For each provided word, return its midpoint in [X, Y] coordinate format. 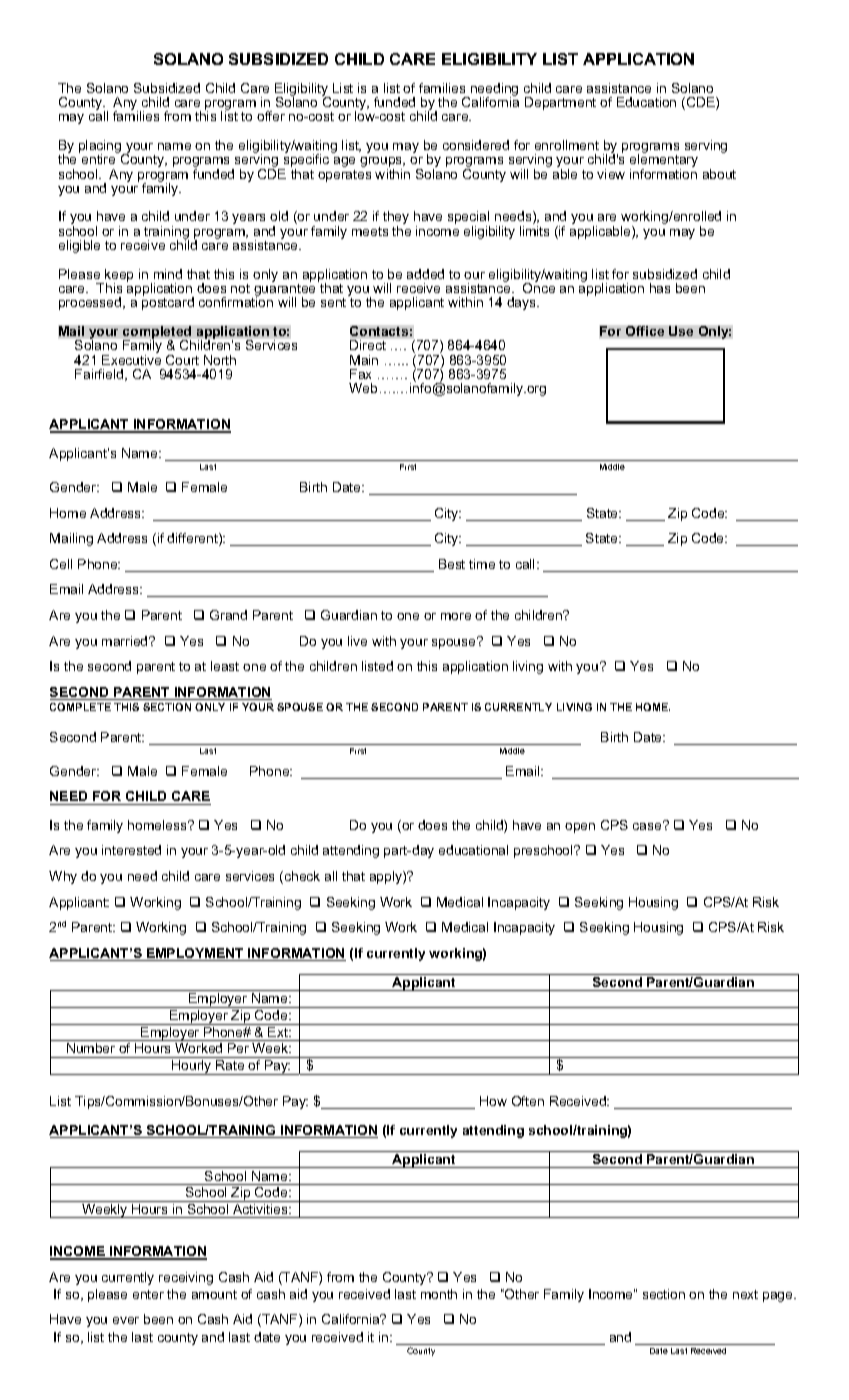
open [580, 828]
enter [148, 1294]
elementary [664, 161]
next [745, 1294]
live [357, 641]
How [493, 1101]
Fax [360, 374]
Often [528, 1101]
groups [382, 163]
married [126, 641]
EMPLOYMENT [195, 954]
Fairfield [100, 375]
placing [101, 148]
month [439, 1294]
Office [645, 331]
